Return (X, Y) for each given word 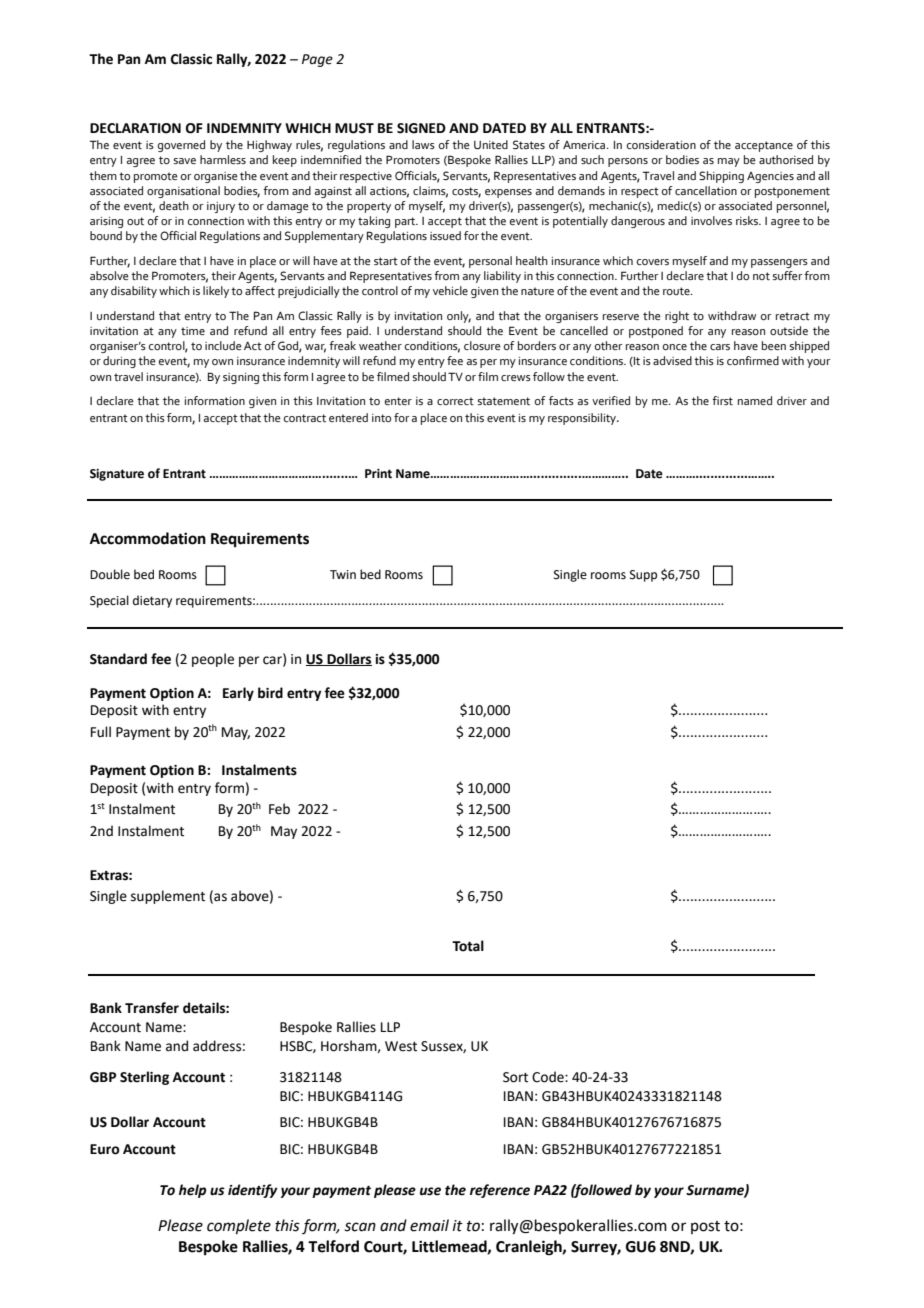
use (430, 1191)
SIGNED (421, 128)
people (213, 660)
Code (549, 1077)
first (722, 400)
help (192, 1191)
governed (181, 146)
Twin (343, 574)
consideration (661, 144)
